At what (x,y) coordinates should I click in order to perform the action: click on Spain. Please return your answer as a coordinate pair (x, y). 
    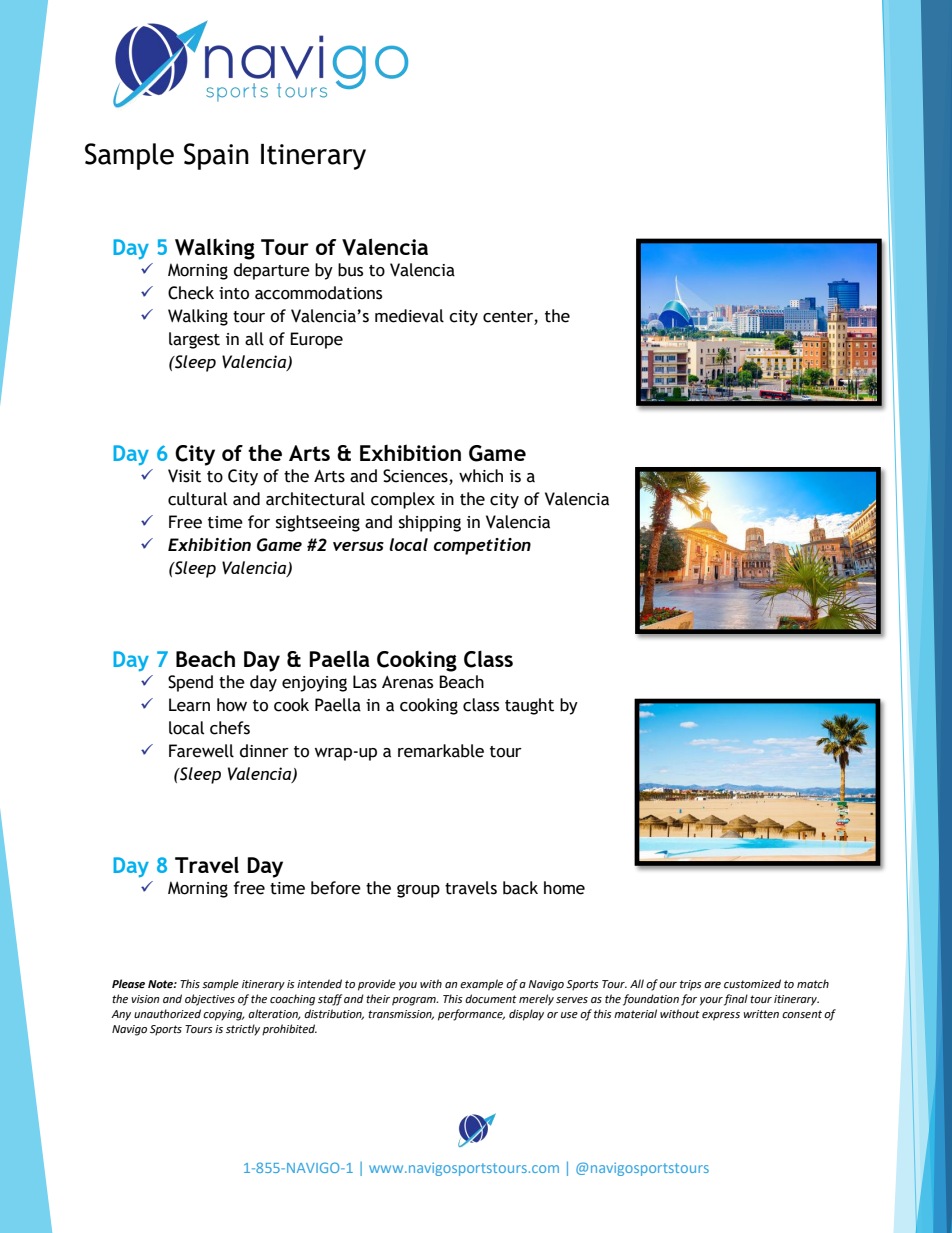
    Looking at the image, I should click on (216, 156).
